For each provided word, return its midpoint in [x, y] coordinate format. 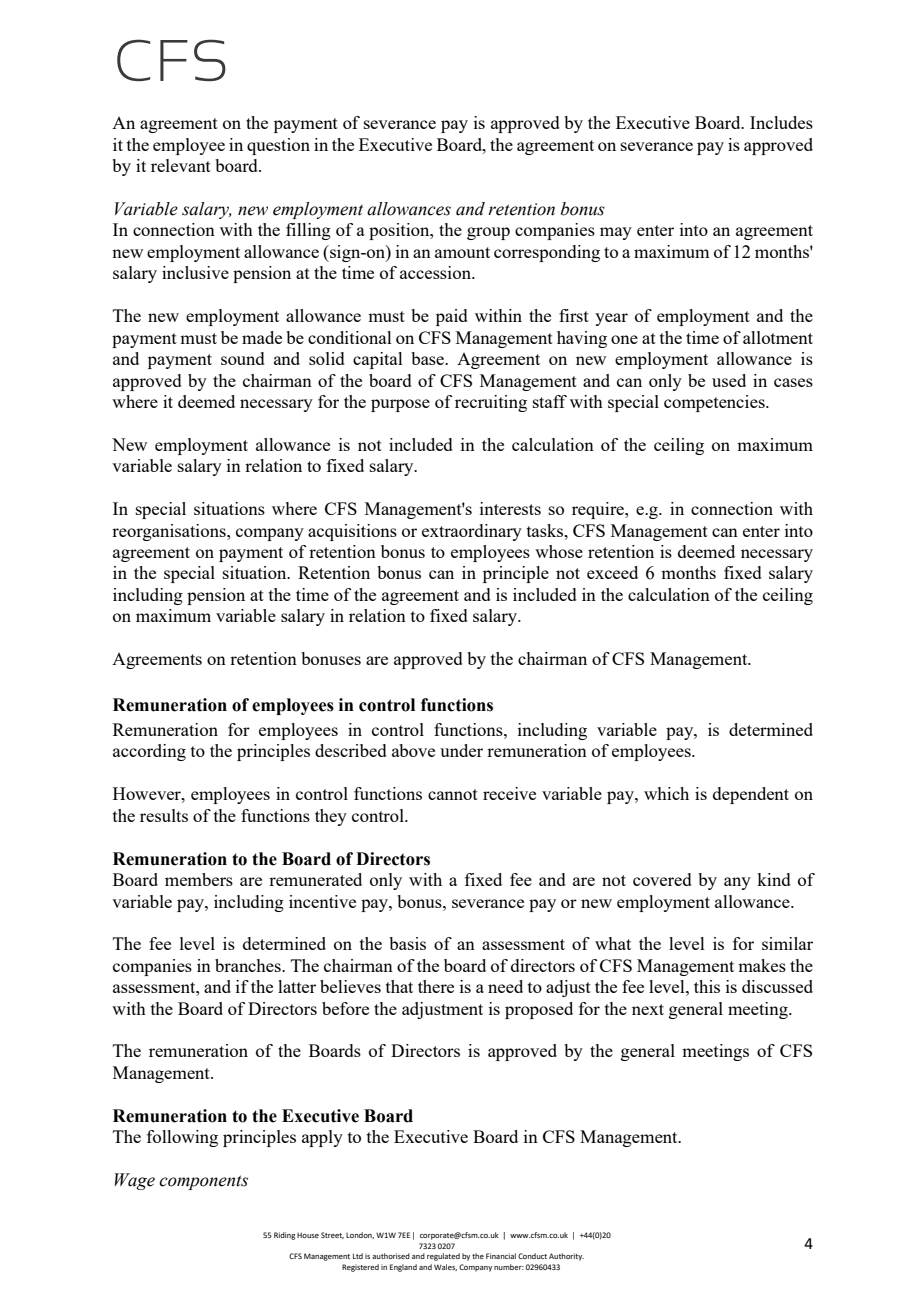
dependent [751, 795]
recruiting [491, 403]
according [149, 752]
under [461, 750]
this [707, 986]
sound [243, 358]
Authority [566, 1257]
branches [249, 965]
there [436, 986]
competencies [715, 403]
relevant [181, 165]
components [203, 1182]
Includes [781, 122]
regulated [443, 1257]
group [488, 233]
